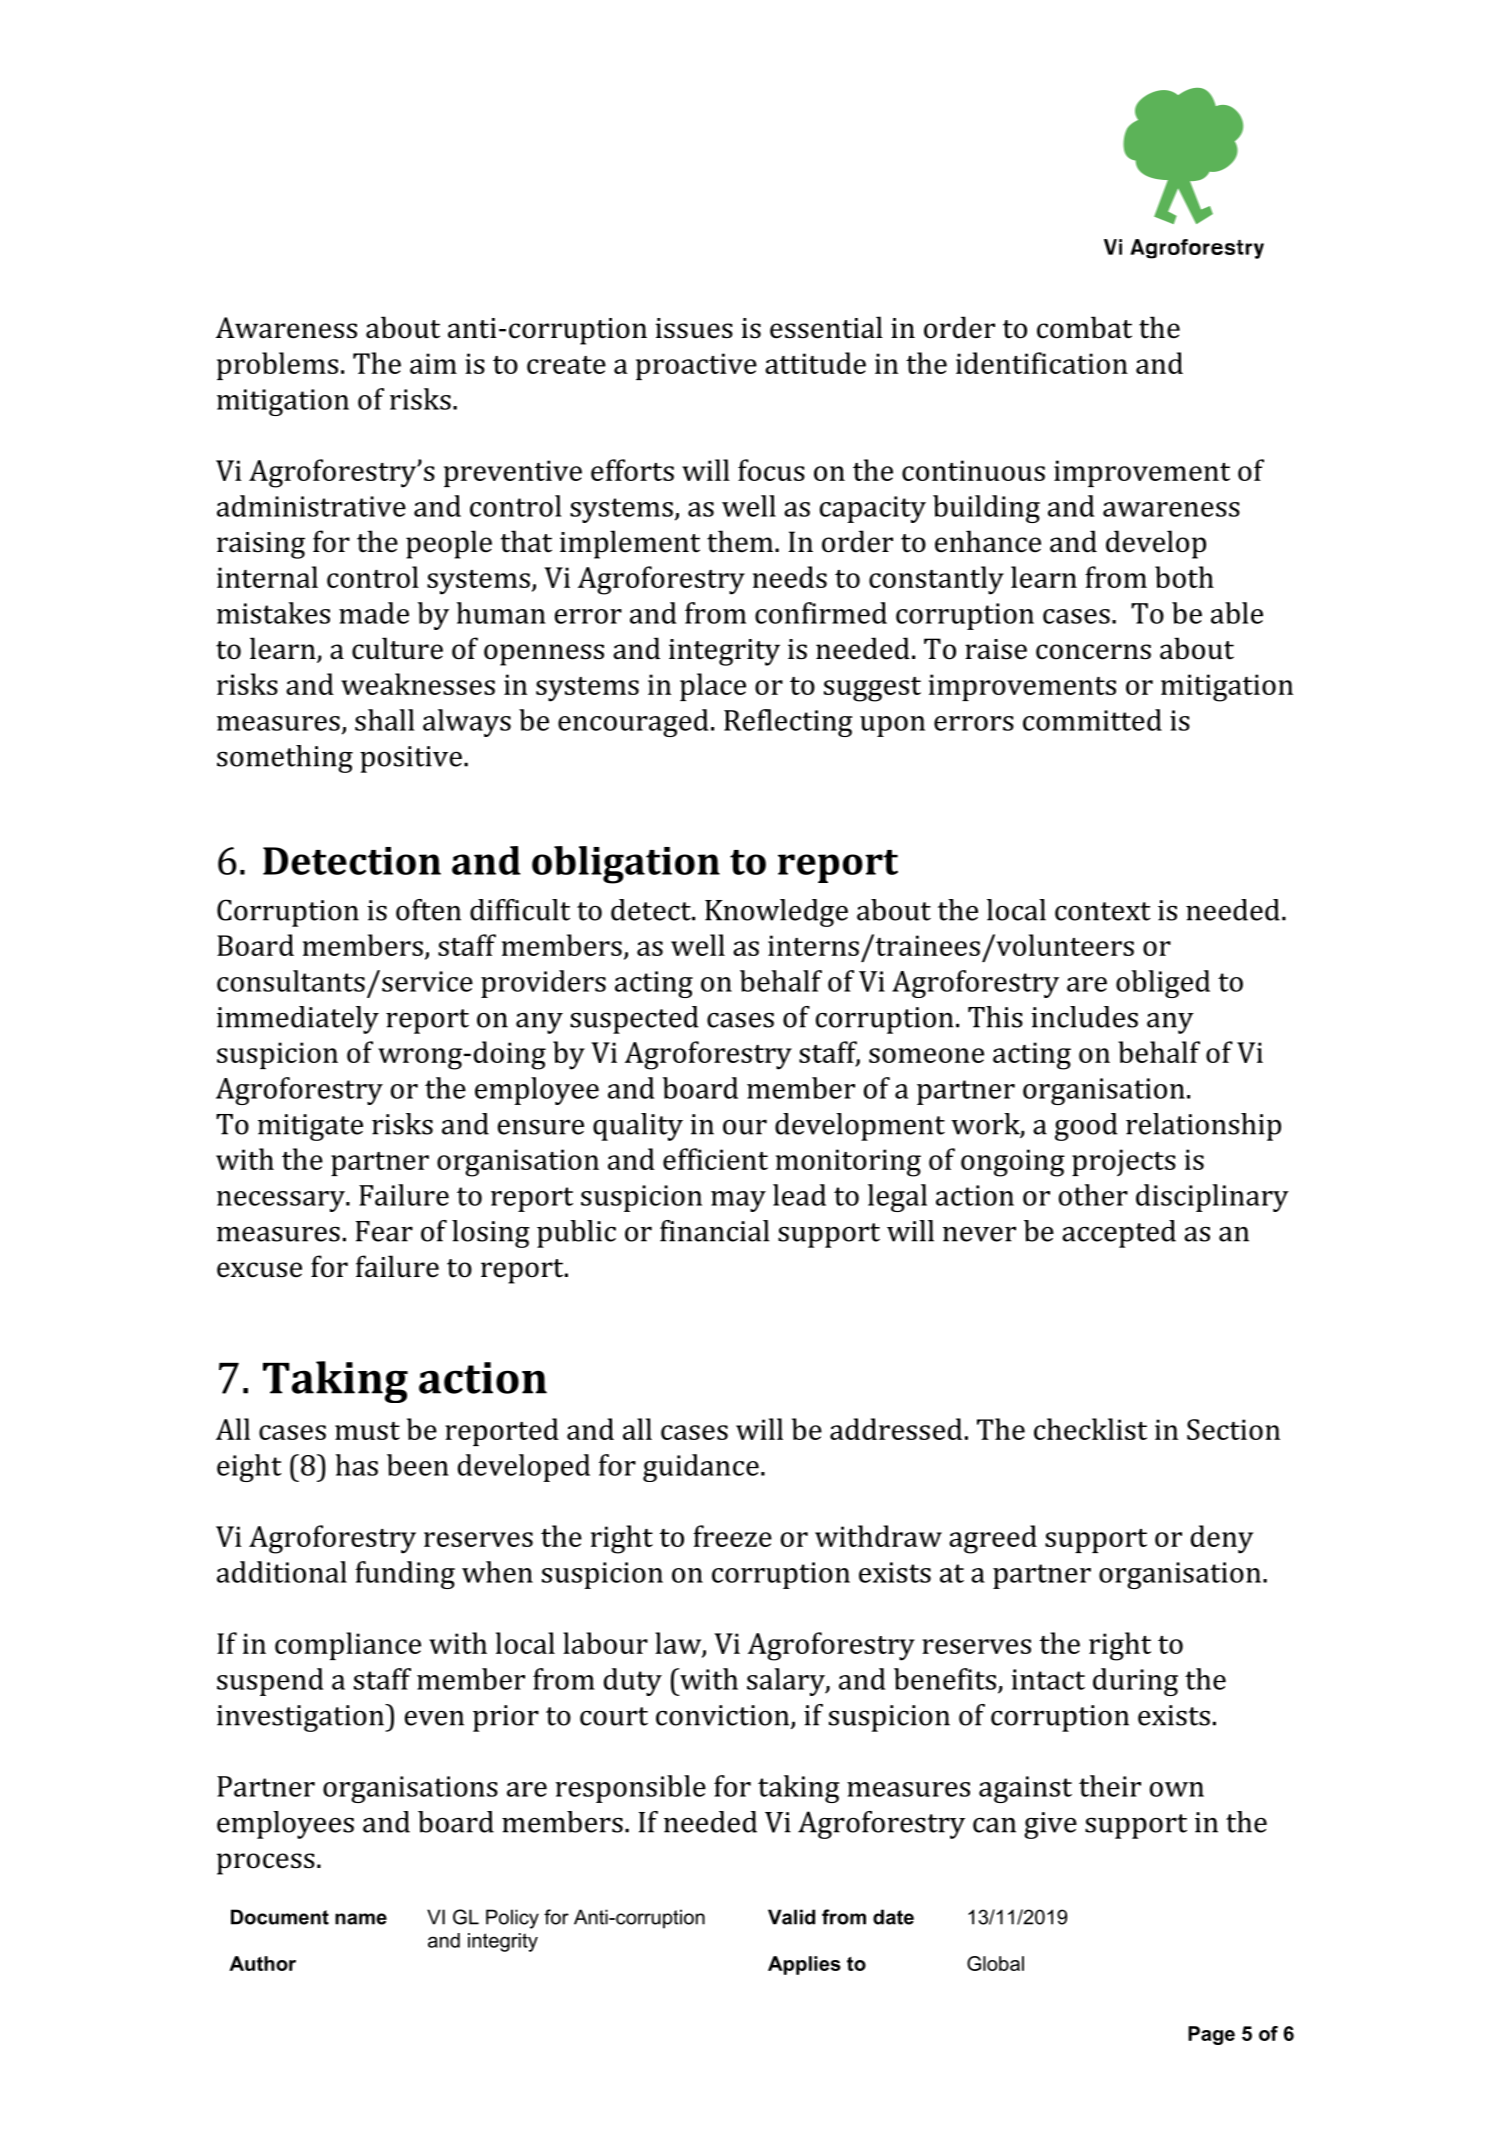 This screenshot has height=2135, width=1510. What do you see at coordinates (1084, 327) in the screenshot?
I see `combat` at bounding box center [1084, 327].
